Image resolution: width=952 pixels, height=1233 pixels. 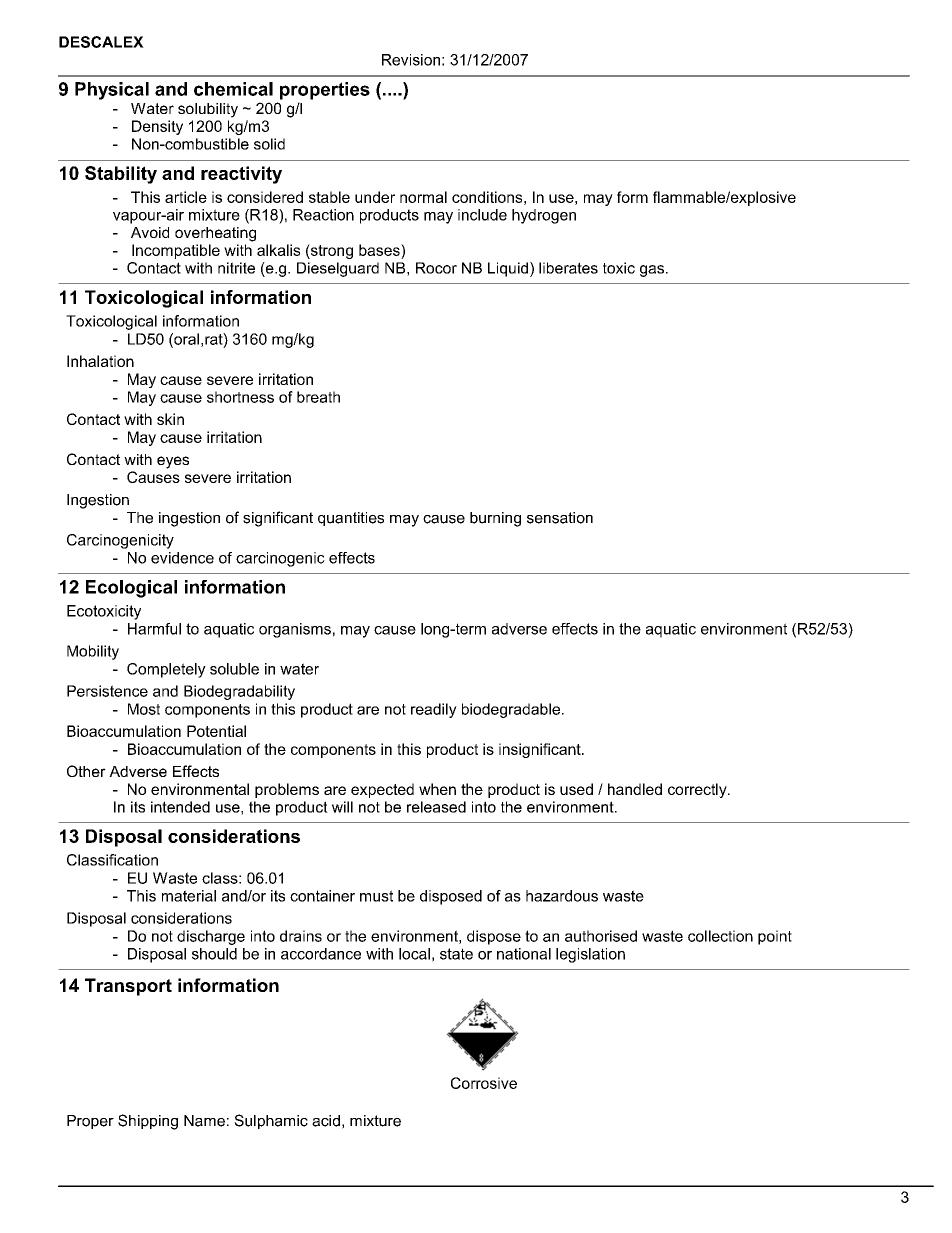 What do you see at coordinates (544, 216) in the image?
I see `hydrogen` at bounding box center [544, 216].
